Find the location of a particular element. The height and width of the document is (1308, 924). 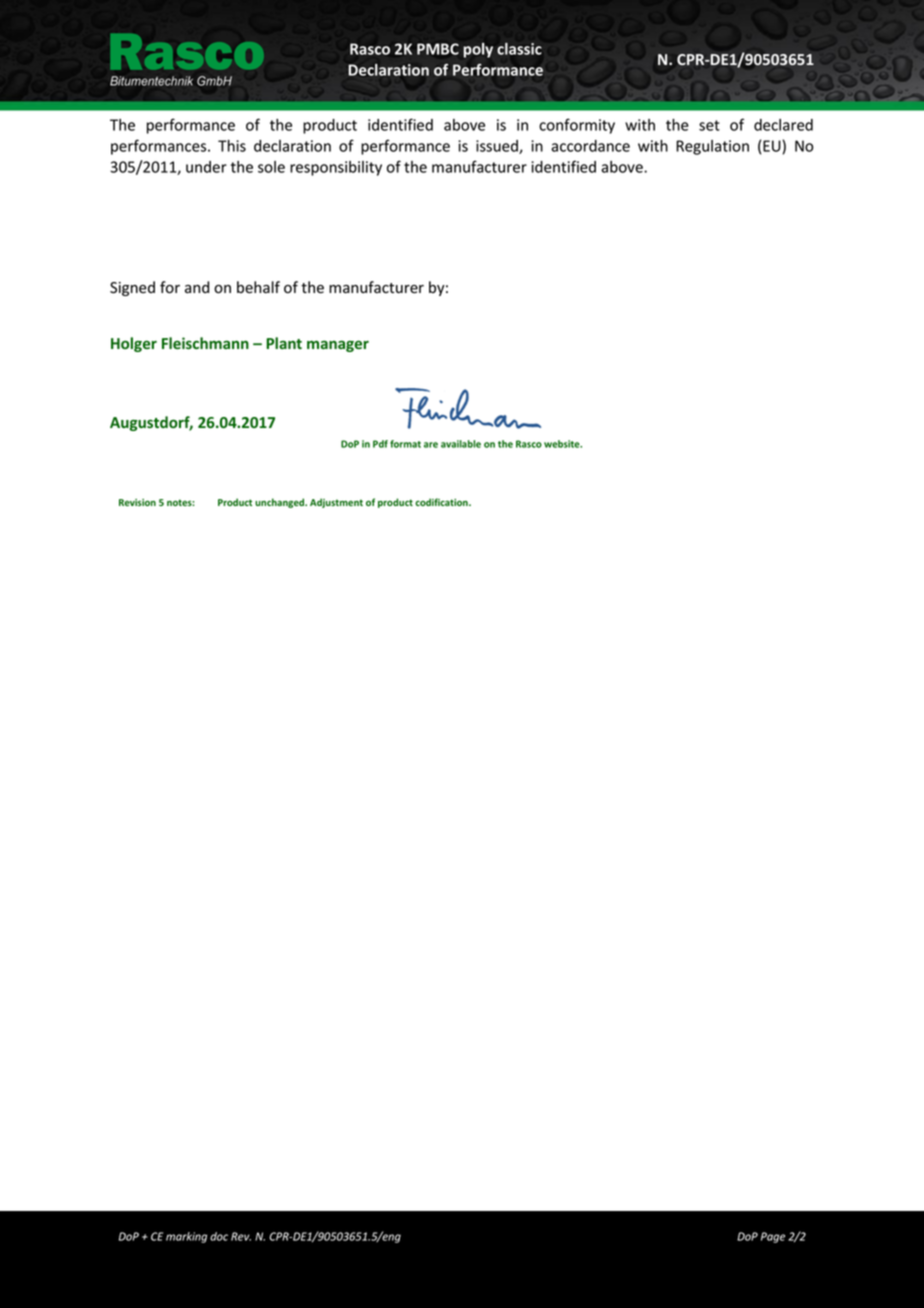

Page is located at coordinates (773, 1237).
